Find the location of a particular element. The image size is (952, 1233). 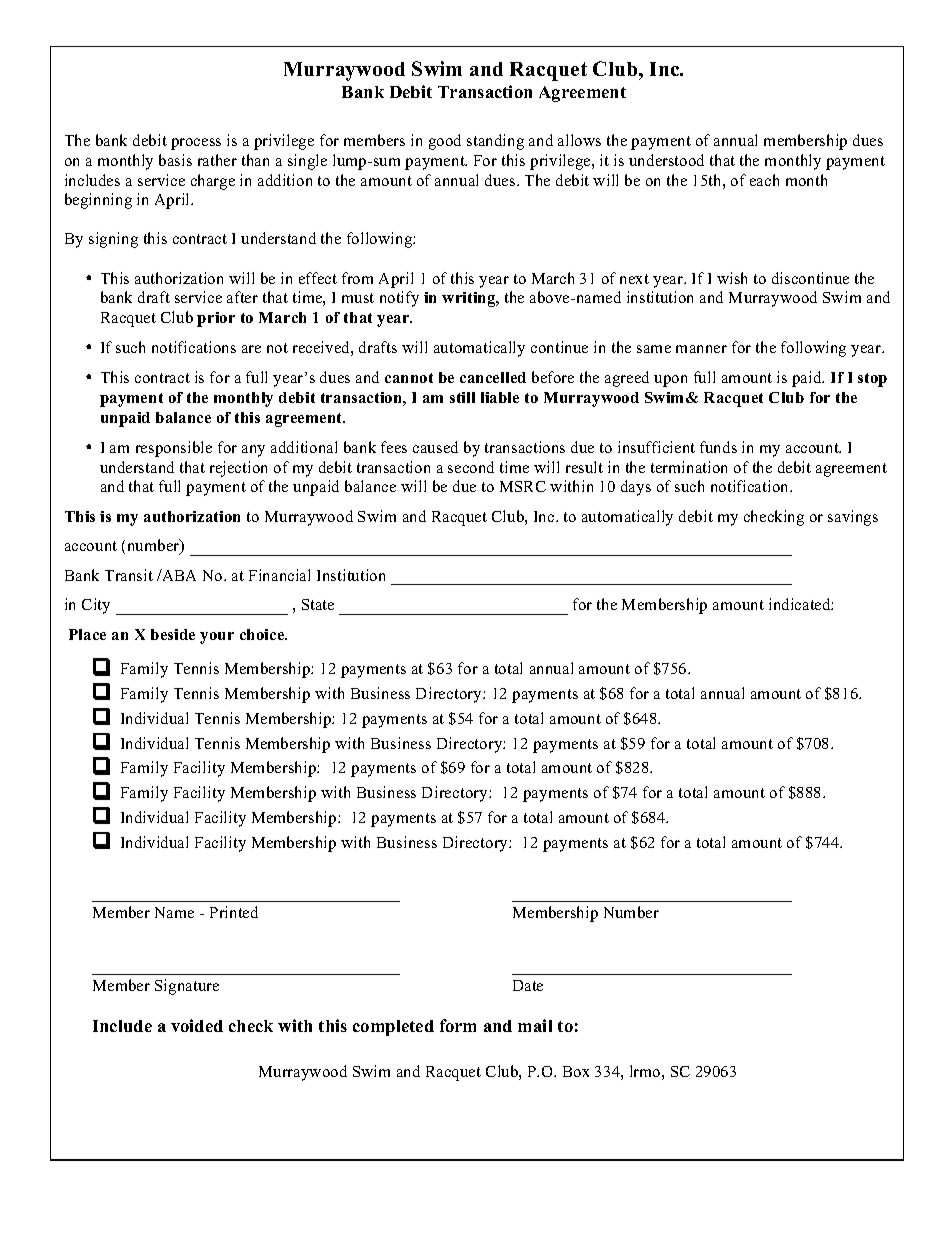

Printed is located at coordinates (234, 912).
